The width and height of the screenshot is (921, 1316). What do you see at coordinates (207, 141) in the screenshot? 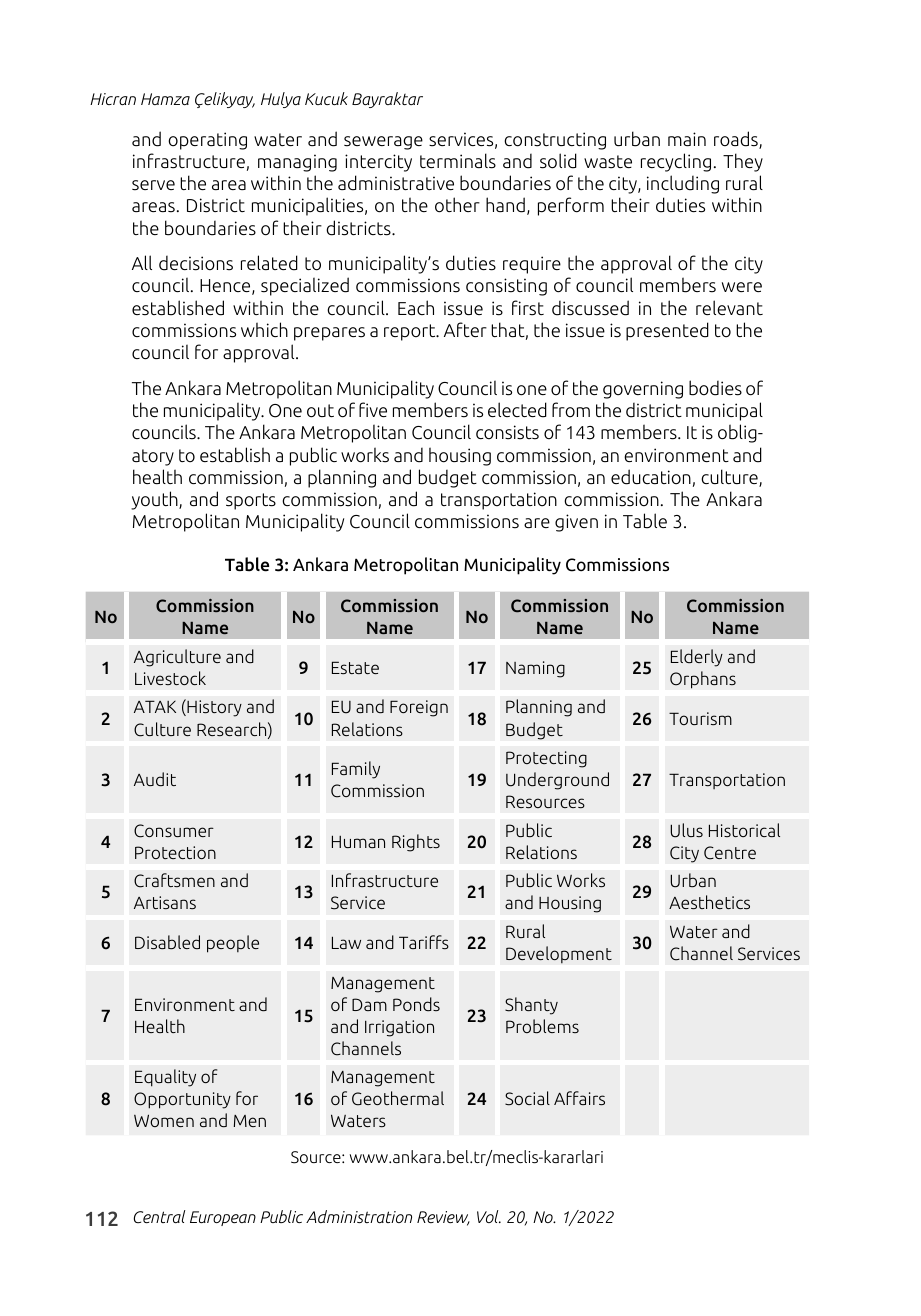
I see `operating` at bounding box center [207, 141].
